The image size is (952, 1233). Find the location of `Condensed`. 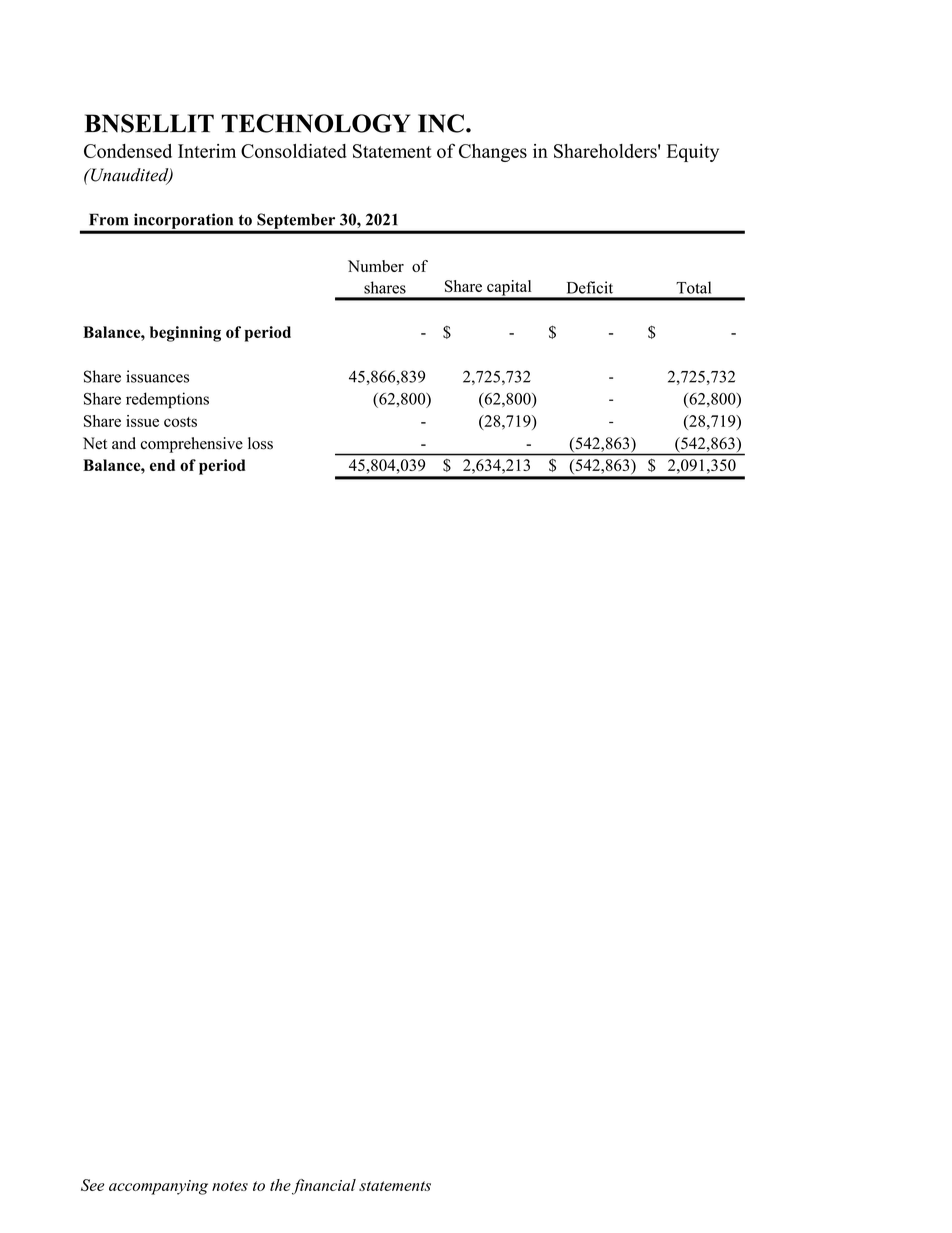

Condensed is located at coordinates (128, 151).
